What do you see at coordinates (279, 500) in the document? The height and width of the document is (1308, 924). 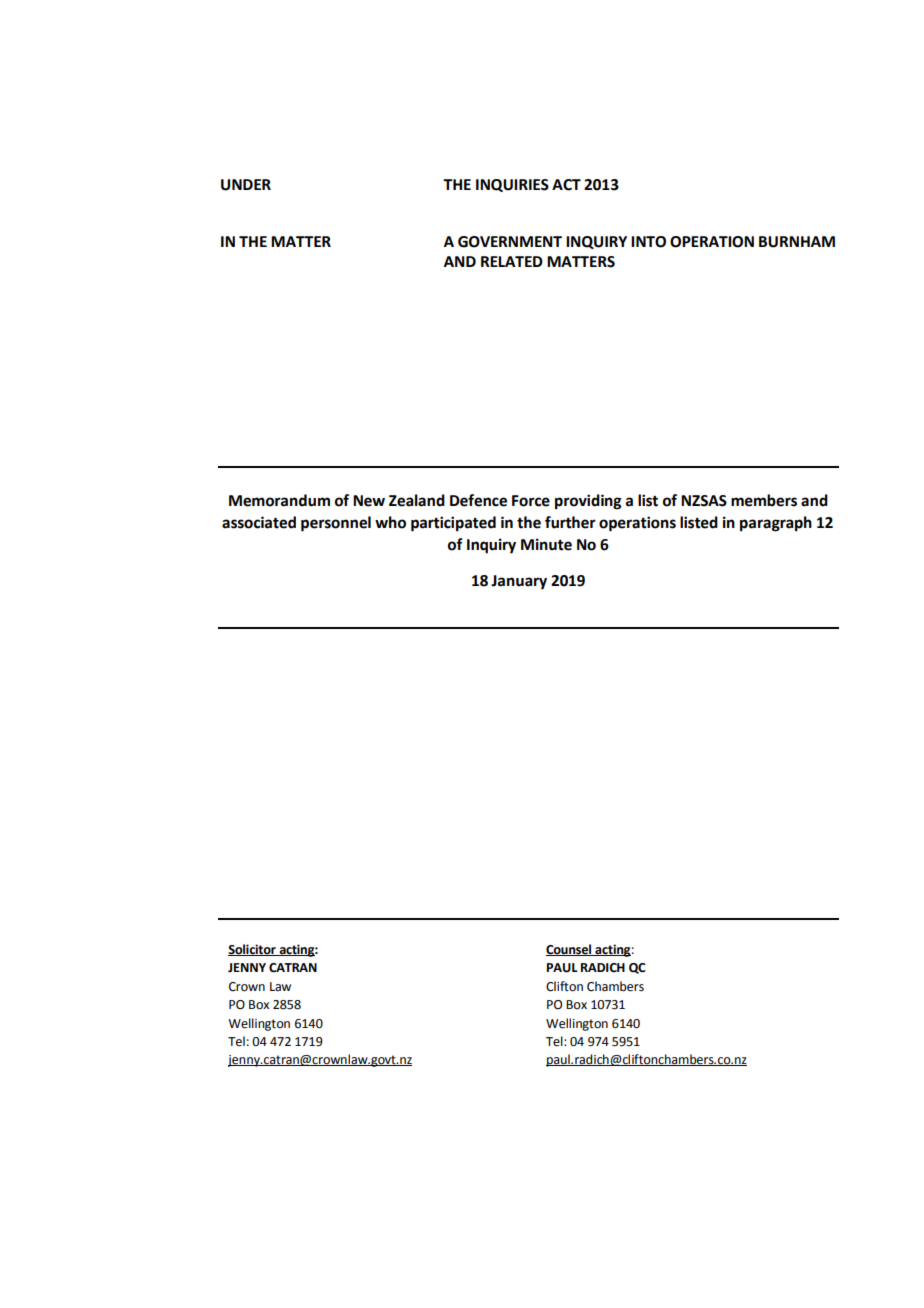 I see `Memorandum` at bounding box center [279, 500].
